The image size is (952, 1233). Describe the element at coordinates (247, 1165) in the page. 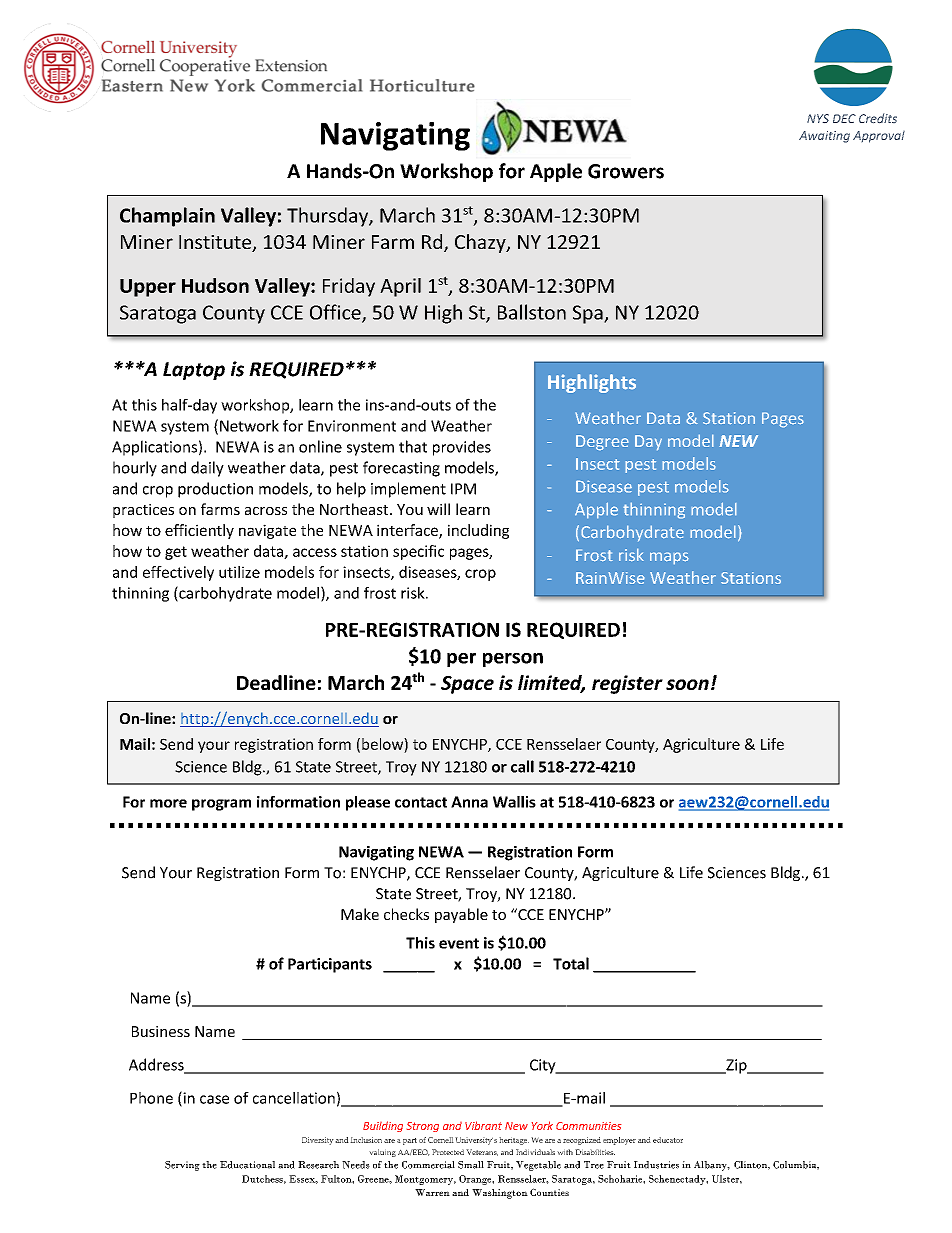

I see `Educational` at that location.
